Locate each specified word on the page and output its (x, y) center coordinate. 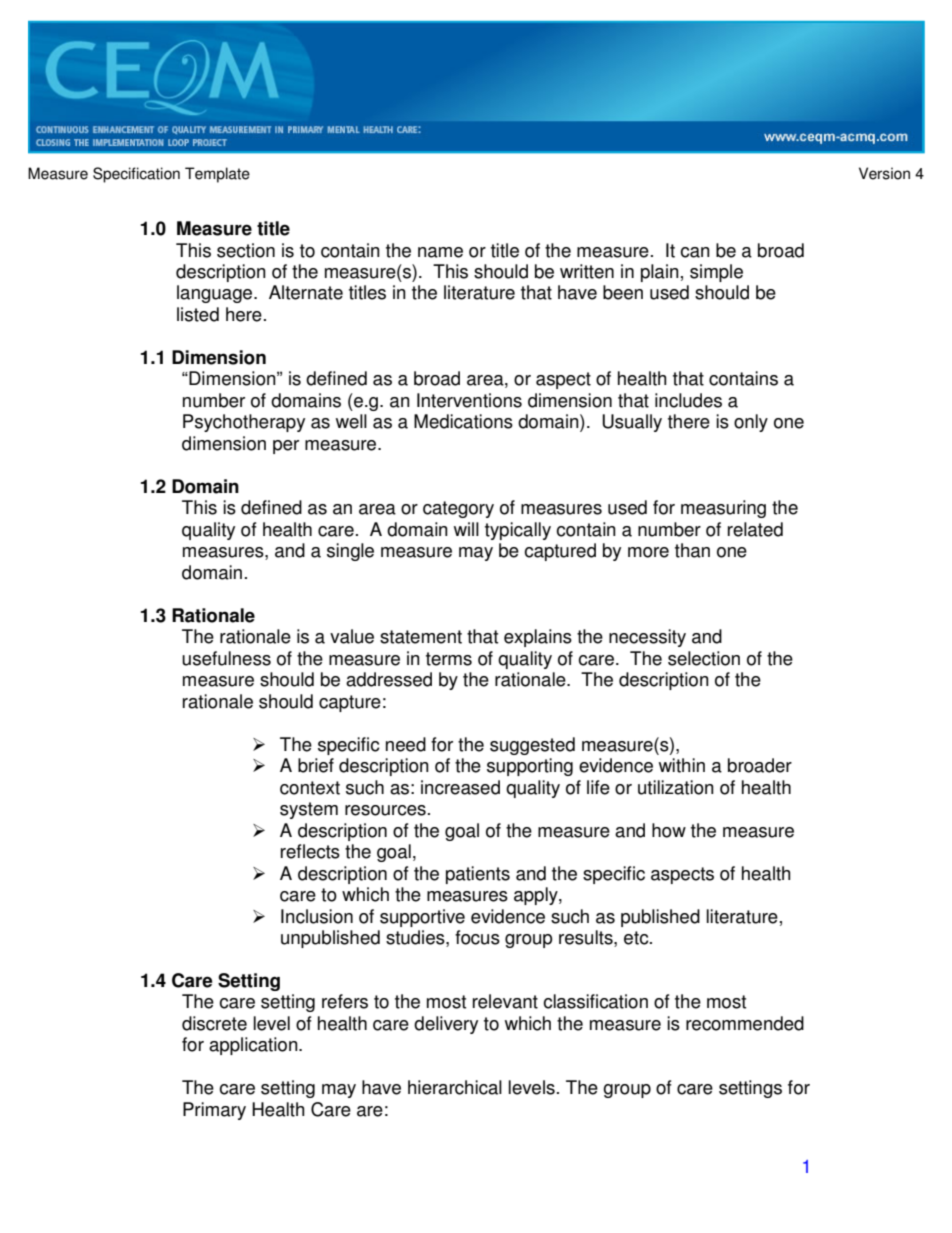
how (669, 830)
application (254, 1046)
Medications (463, 421)
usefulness (226, 658)
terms (449, 659)
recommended (745, 1023)
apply (537, 896)
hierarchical (455, 1087)
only (751, 423)
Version (884, 173)
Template (217, 175)
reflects (310, 851)
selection (704, 658)
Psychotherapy (244, 423)
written (587, 271)
